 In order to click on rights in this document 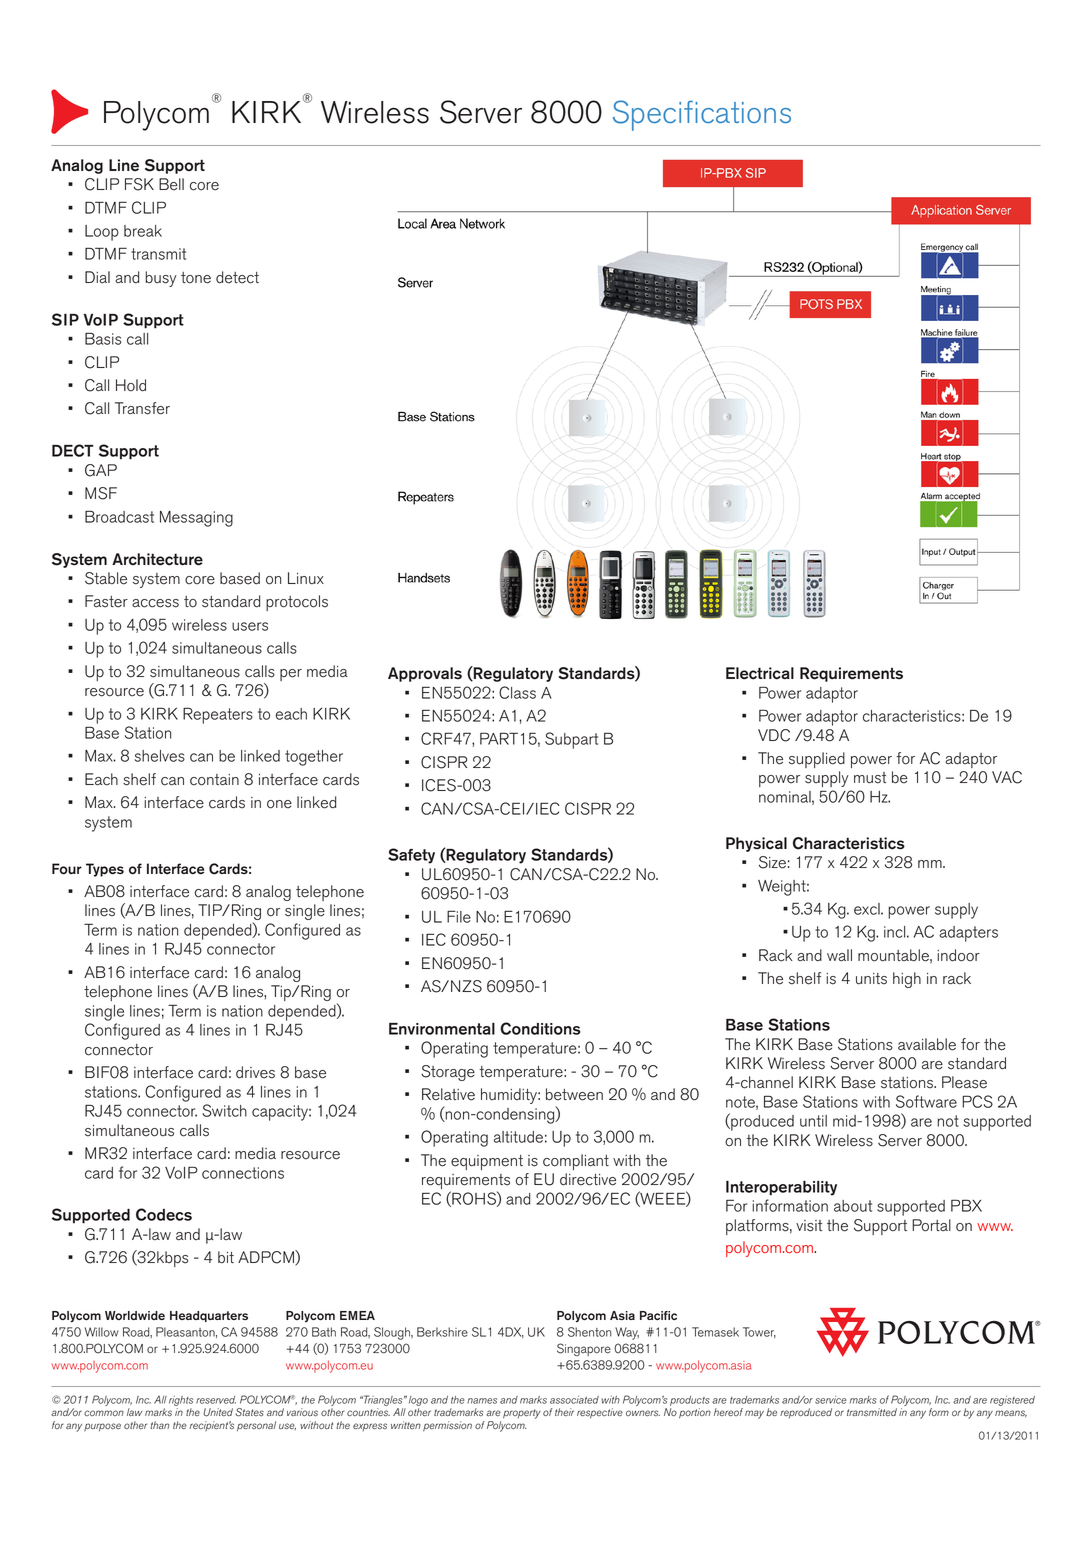, I will do `click(181, 1401)`.
